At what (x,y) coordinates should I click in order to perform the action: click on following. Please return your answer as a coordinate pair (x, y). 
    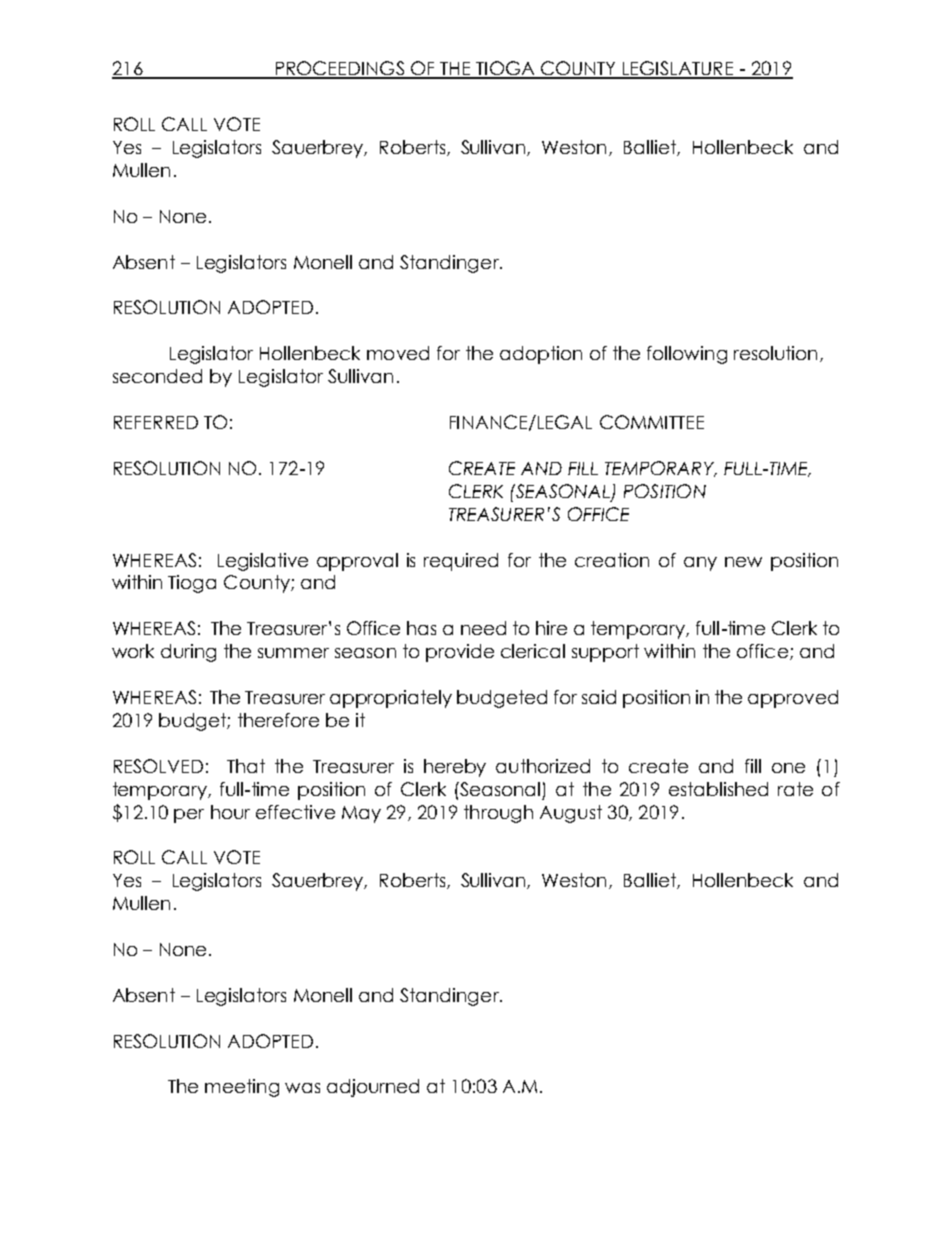
    Looking at the image, I should click on (687, 355).
